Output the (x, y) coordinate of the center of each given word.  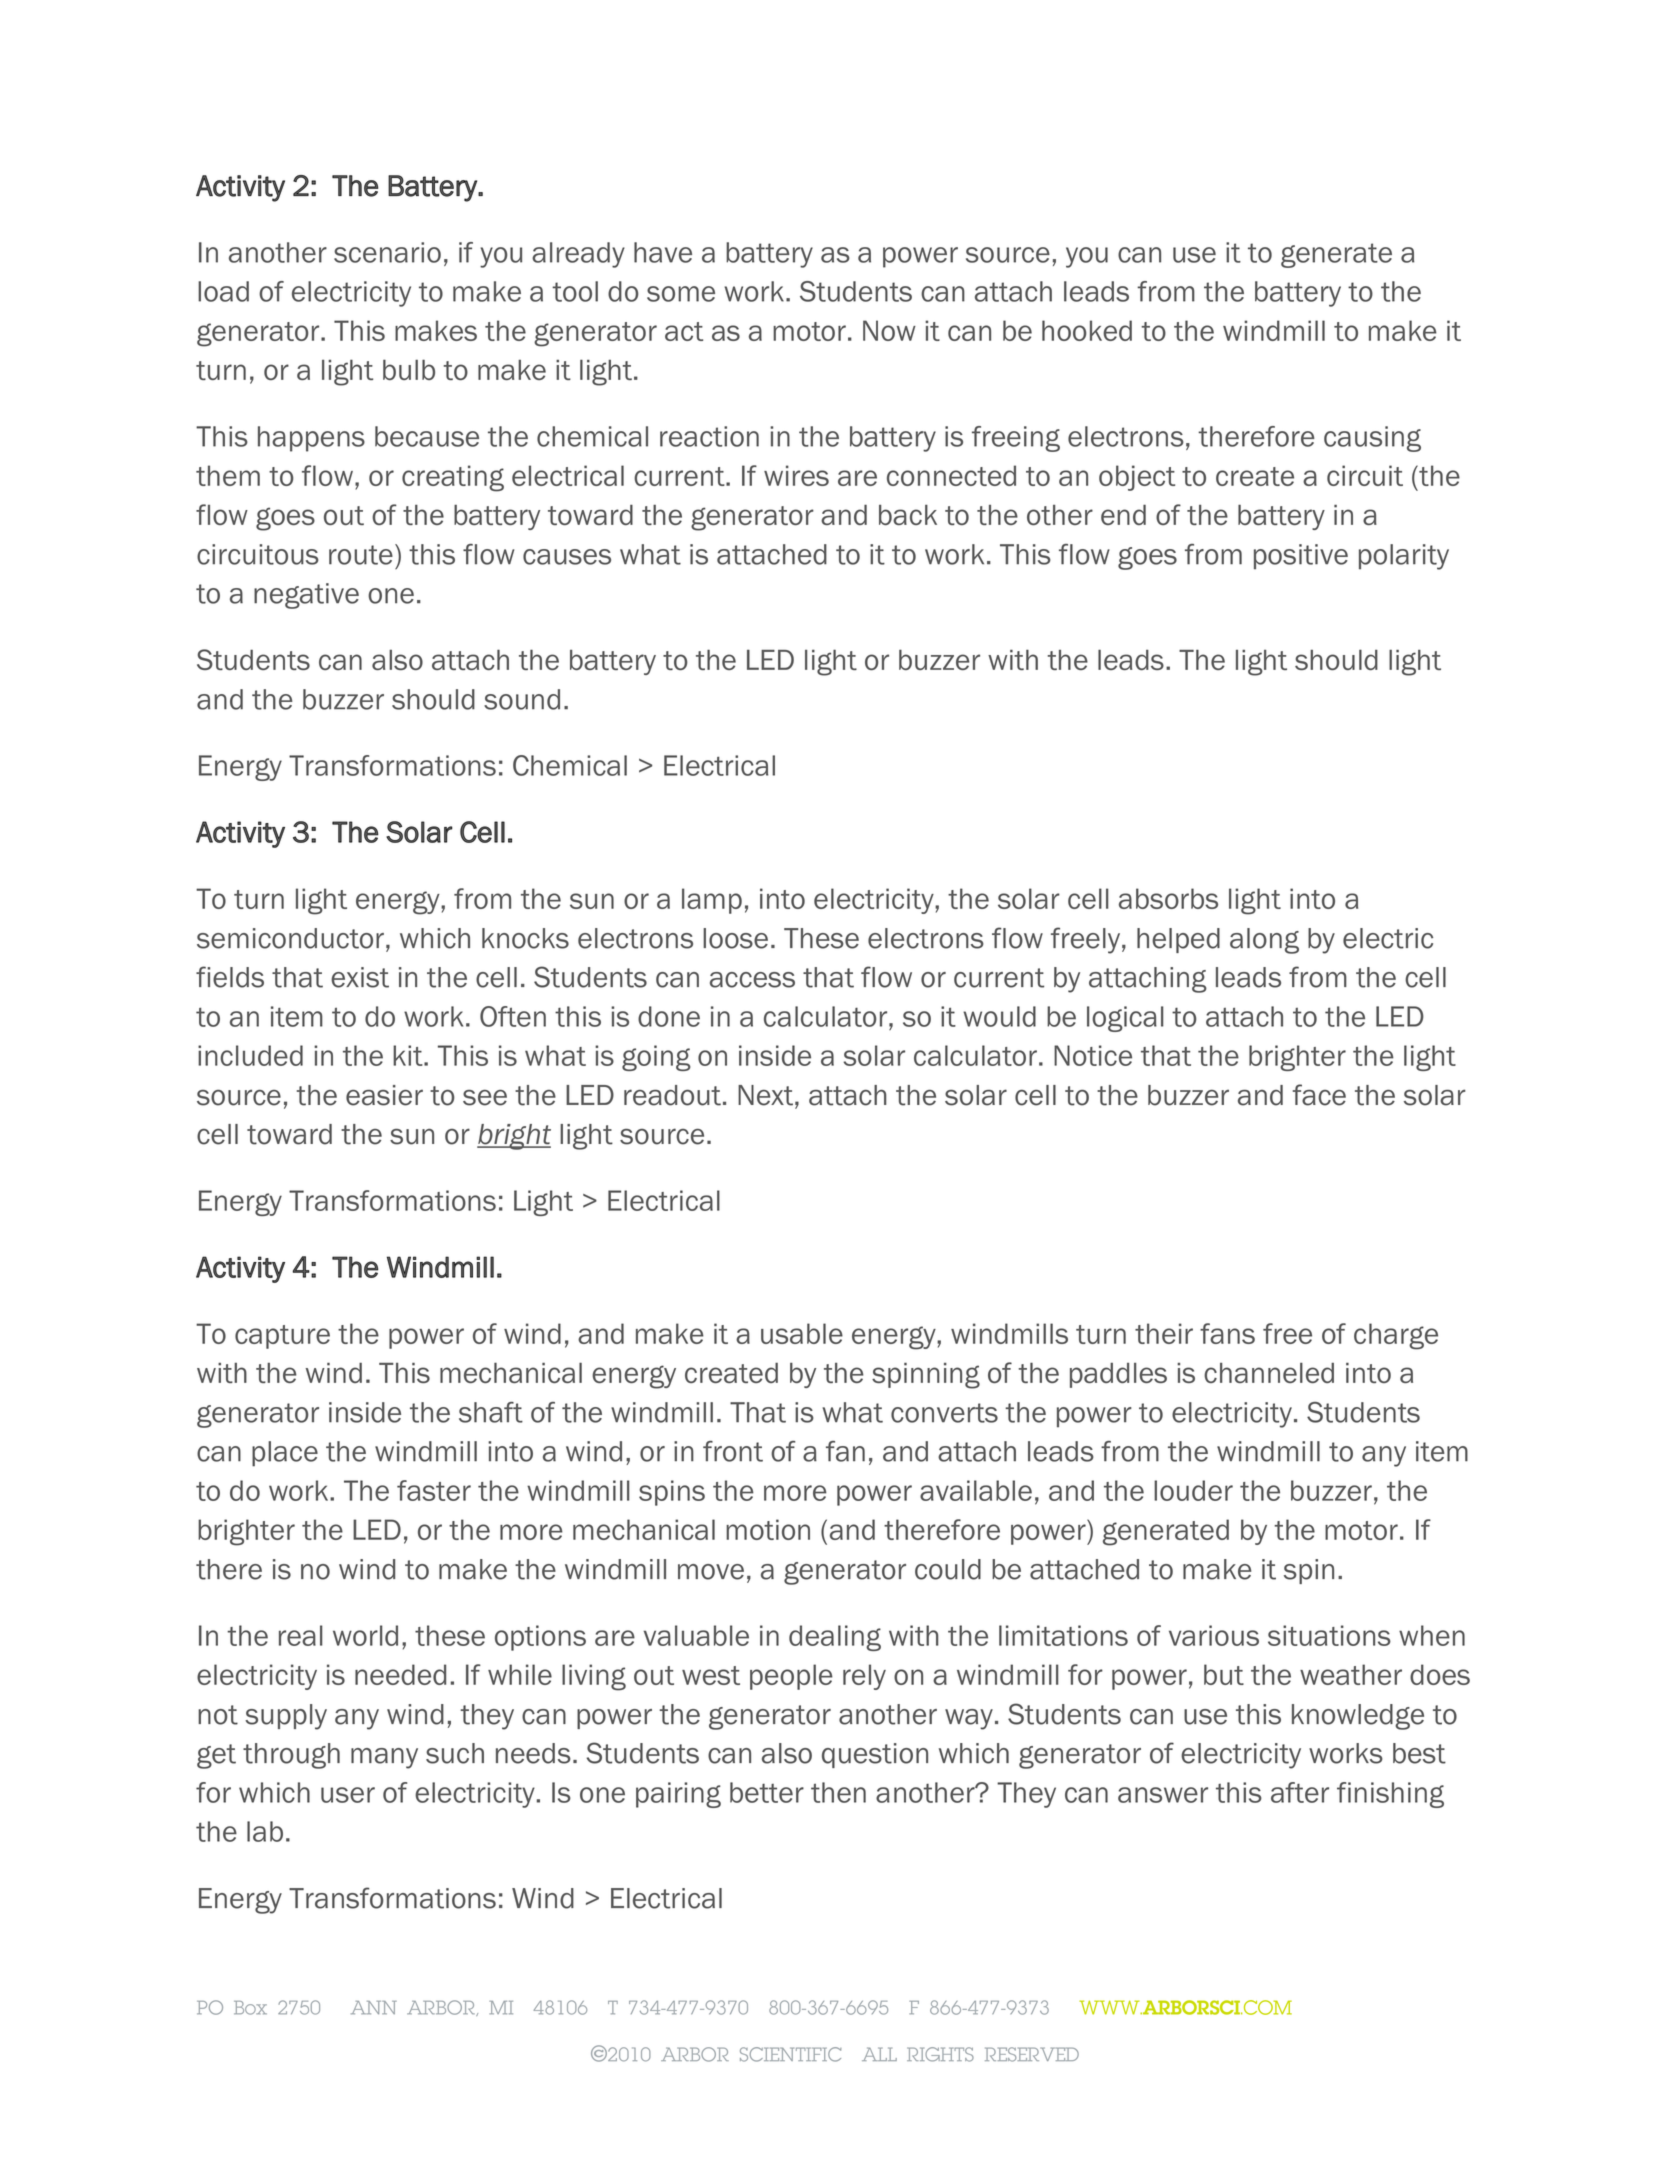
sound (522, 699)
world (365, 1635)
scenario (387, 252)
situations (1329, 1635)
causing (1372, 439)
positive (1301, 557)
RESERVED (1032, 2054)
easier (384, 1095)
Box (250, 2008)
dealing (835, 1638)
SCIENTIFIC (791, 2054)
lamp (712, 901)
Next (765, 1095)
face (1319, 1095)
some (681, 294)
